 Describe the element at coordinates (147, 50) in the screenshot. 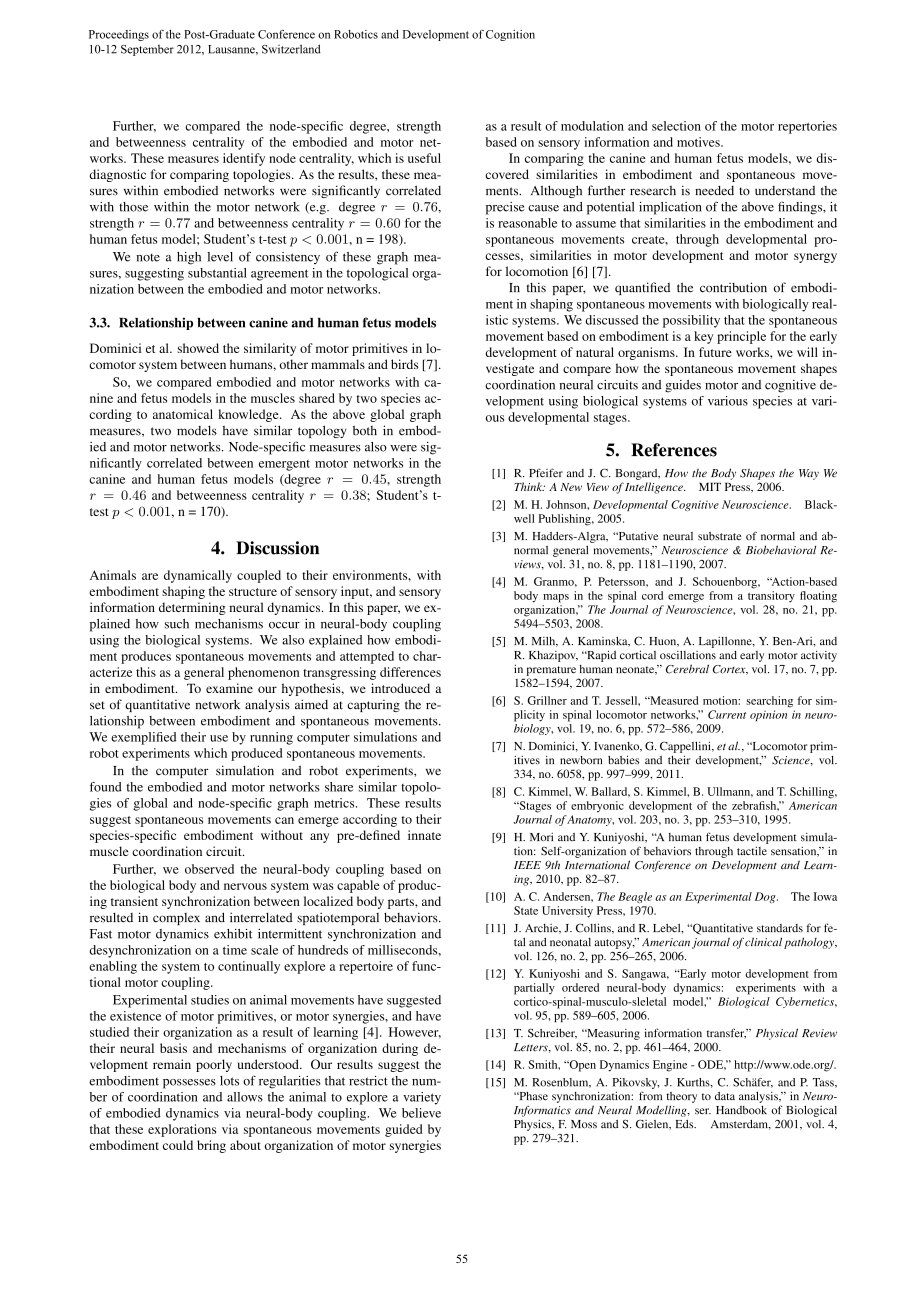

I see `September` at that location.
